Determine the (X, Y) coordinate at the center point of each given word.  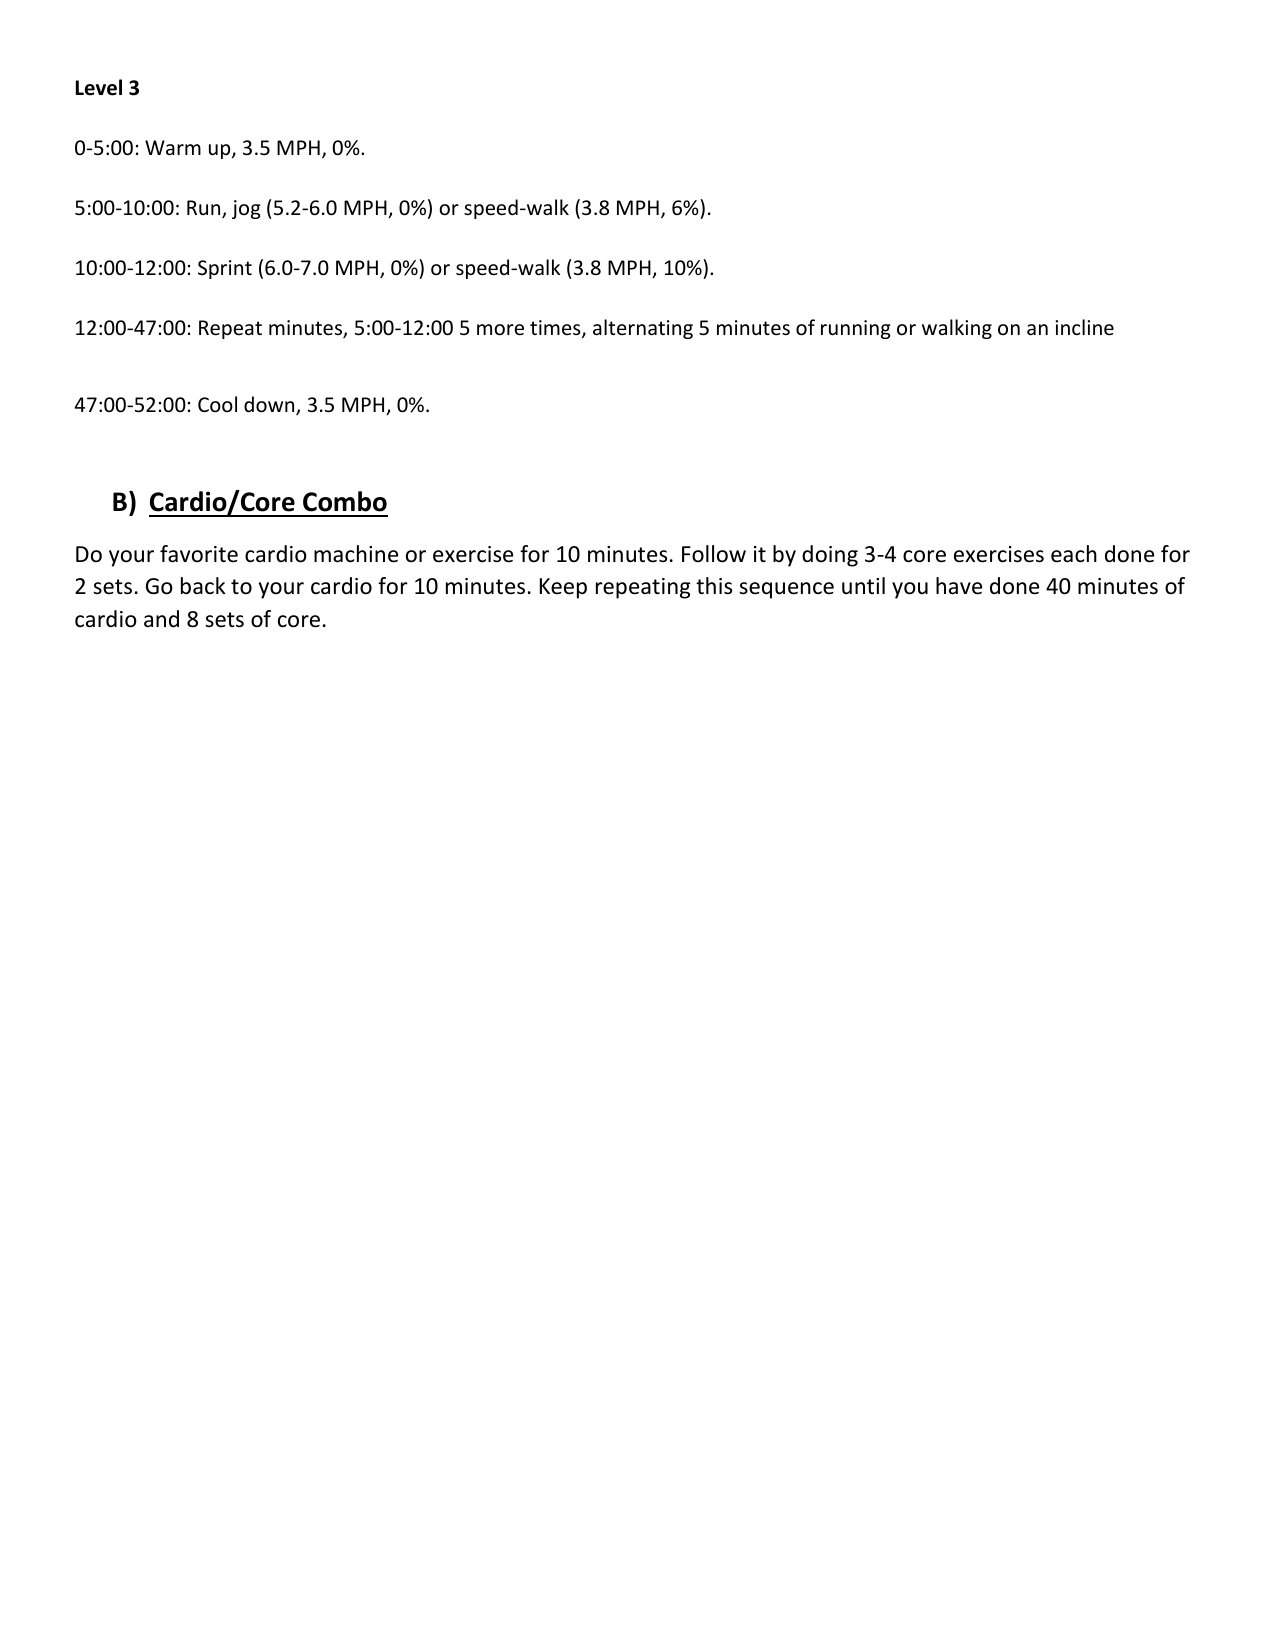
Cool (217, 404)
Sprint (225, 269)
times (556, 329)
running (856, 329)
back (203, 586)
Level (99, 87)
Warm (173, 147)
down (270, 405)
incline (1084, 327)
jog (246, 209)
